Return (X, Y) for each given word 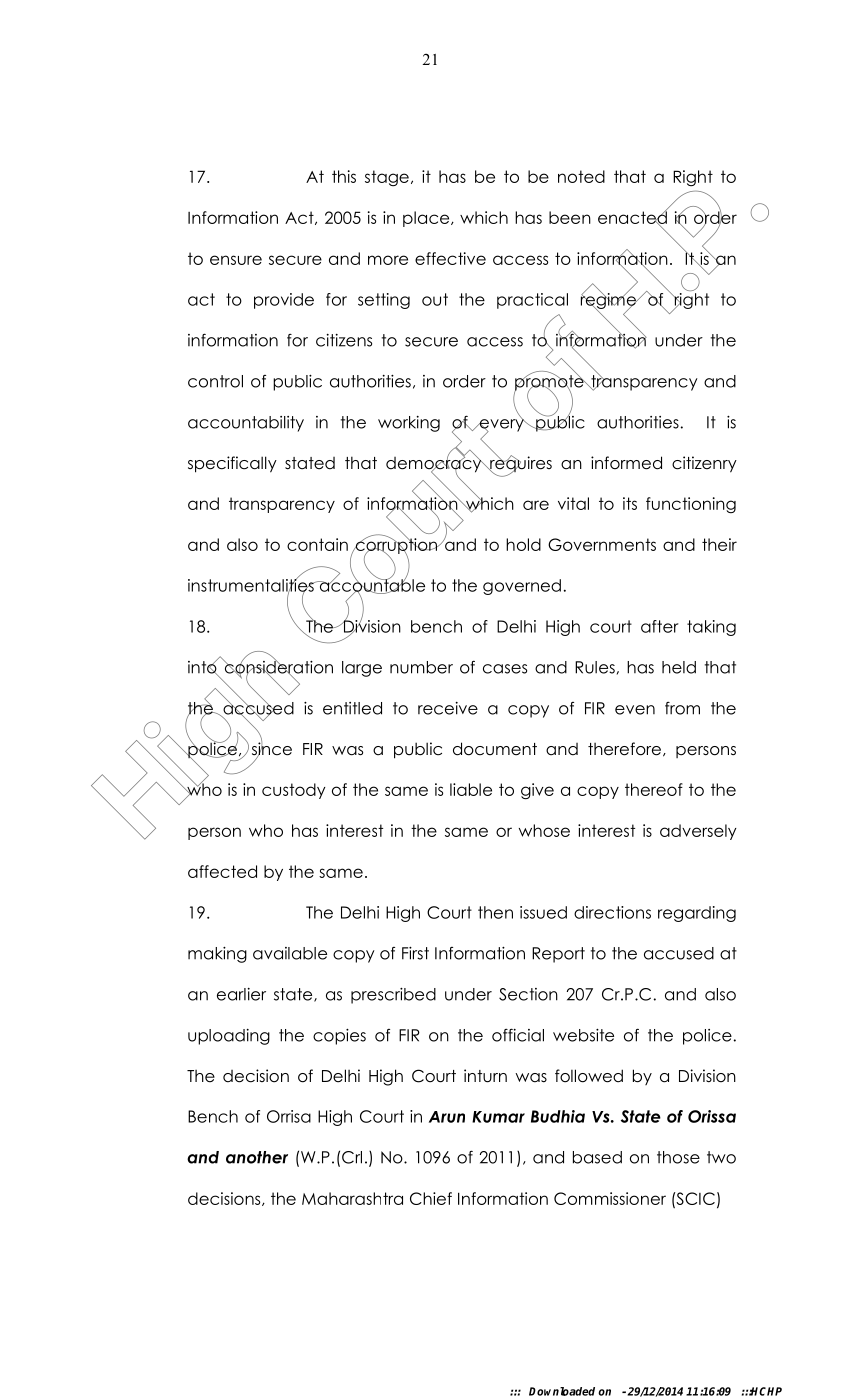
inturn (485, 1076)
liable (471, 789)
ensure (236, 260)
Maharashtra (352, 1198)
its (630, 503)
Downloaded (562, 1391)
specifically (232, 464)
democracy (435, 464)
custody (294, 791)
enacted (632, 217)
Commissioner (610, 1198)
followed (589, 1076)
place (427, 219)
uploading (229, 1037)
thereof (654, 789)
